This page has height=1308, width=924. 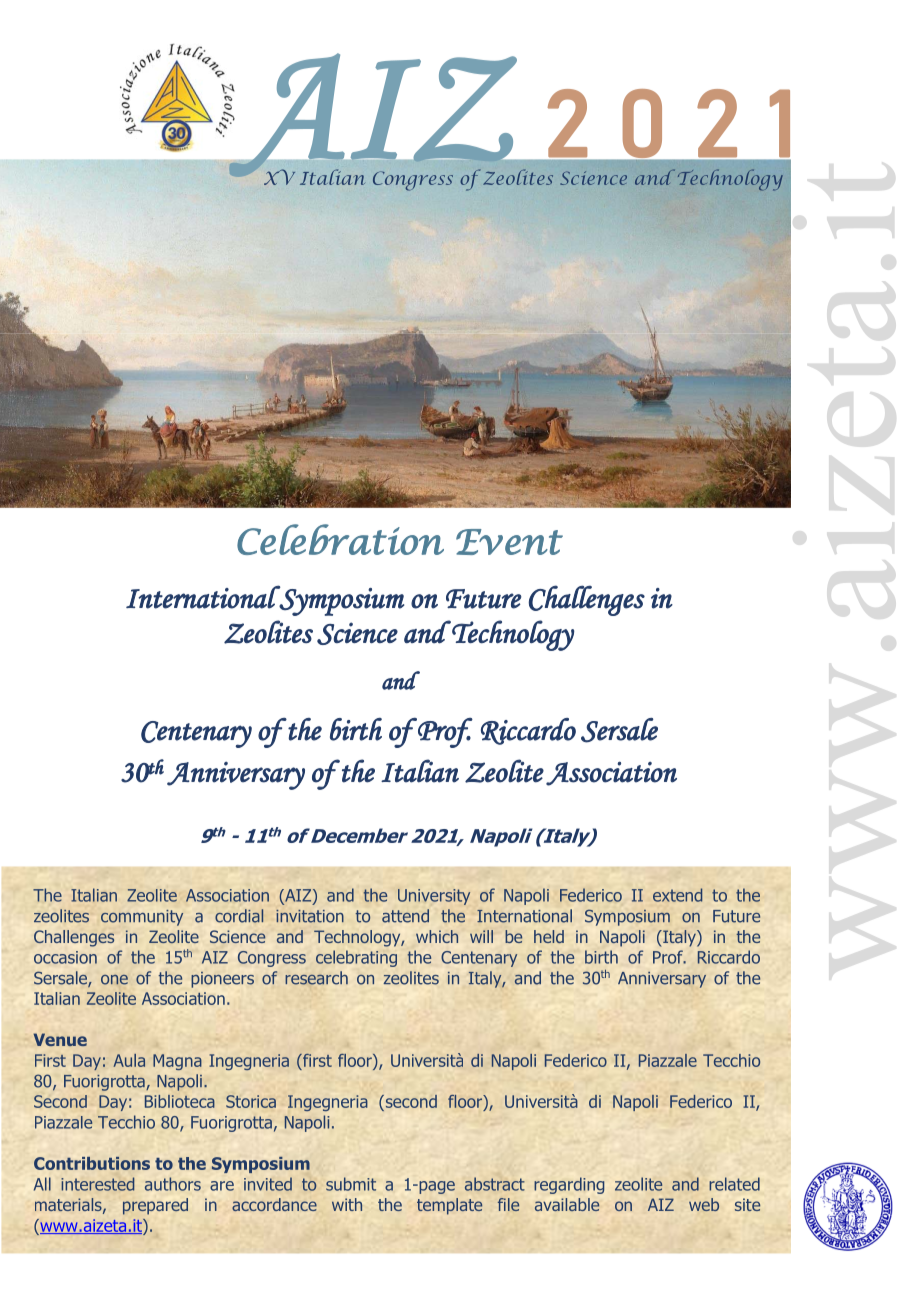 What do you see at coordinates (549, 936) in the page?
I see `held` at bounding box center [549, 936].
